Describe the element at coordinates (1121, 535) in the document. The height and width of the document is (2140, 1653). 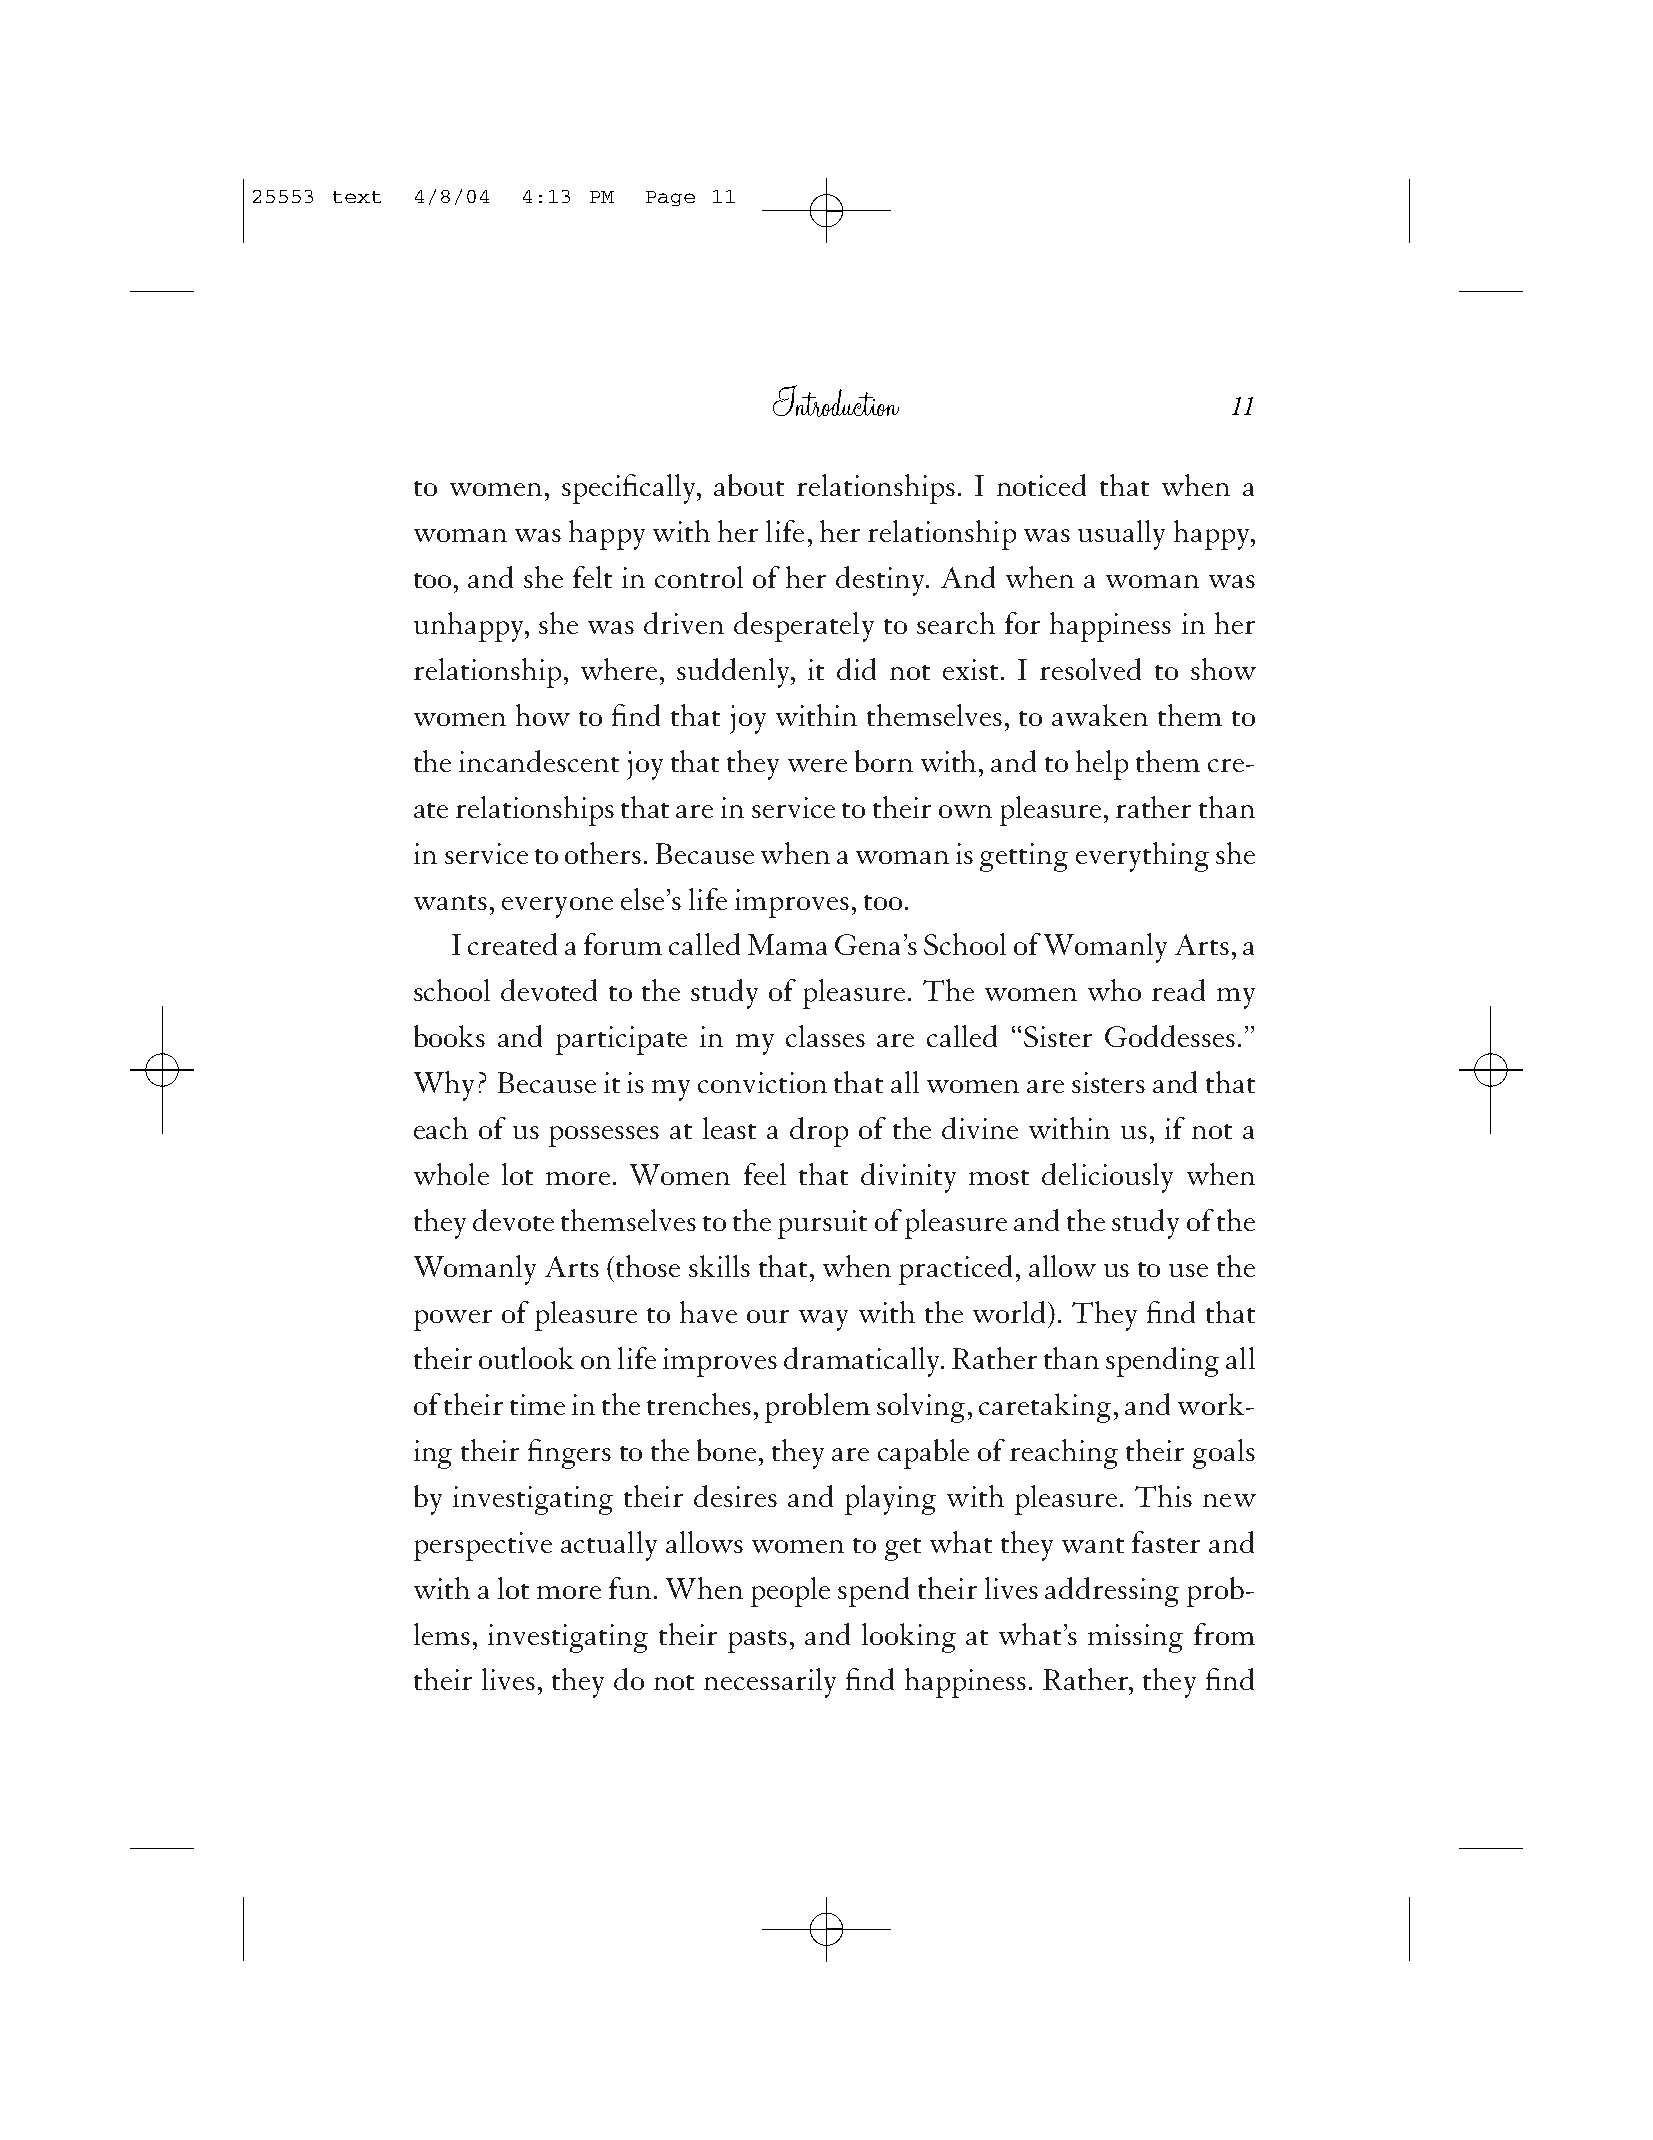
I see `usually` at that location.
